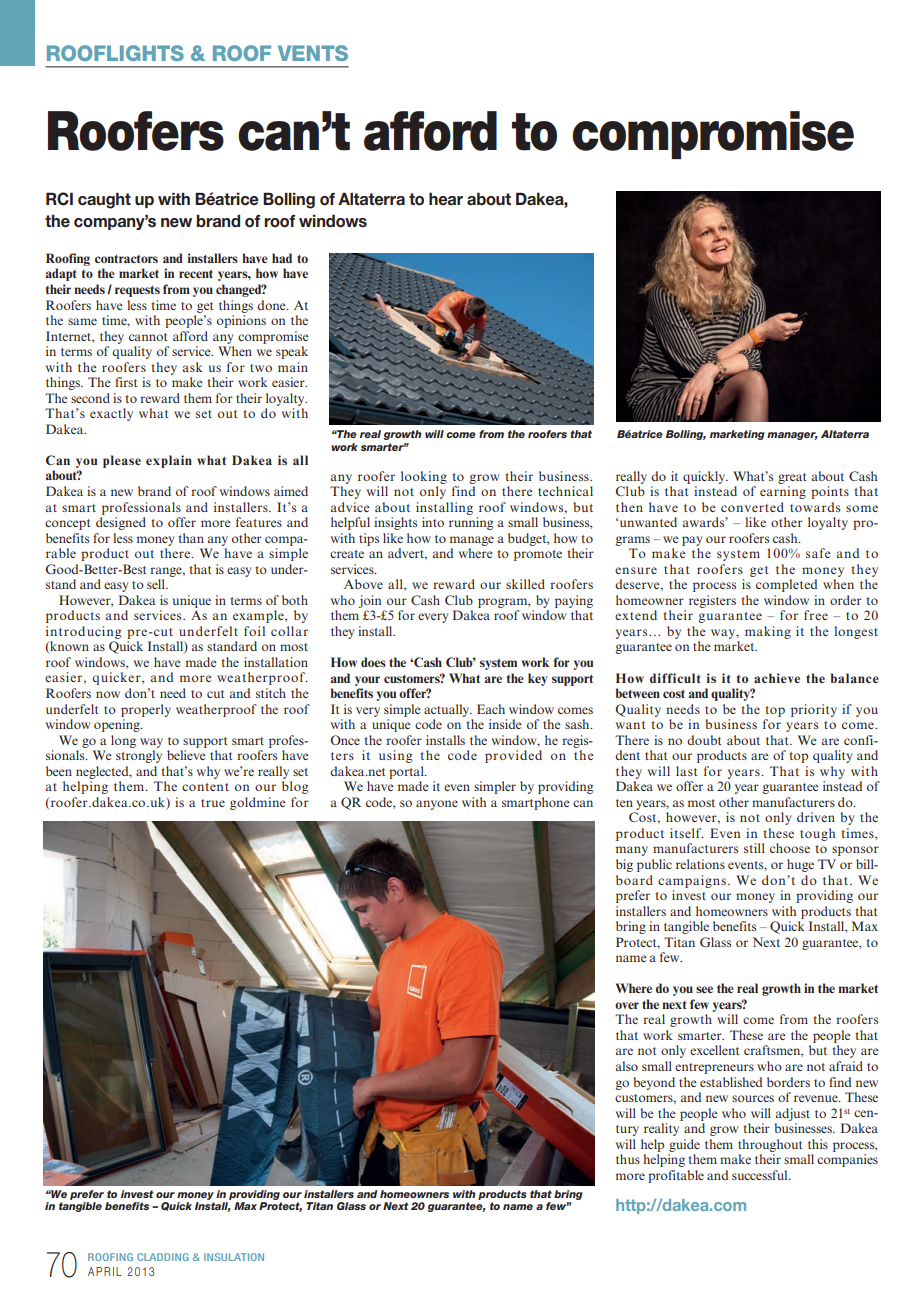 This screenshot has height=1308, width=924. Describe the element at coordinates (792, 478) in the screenshot. I see `great` at that location.
